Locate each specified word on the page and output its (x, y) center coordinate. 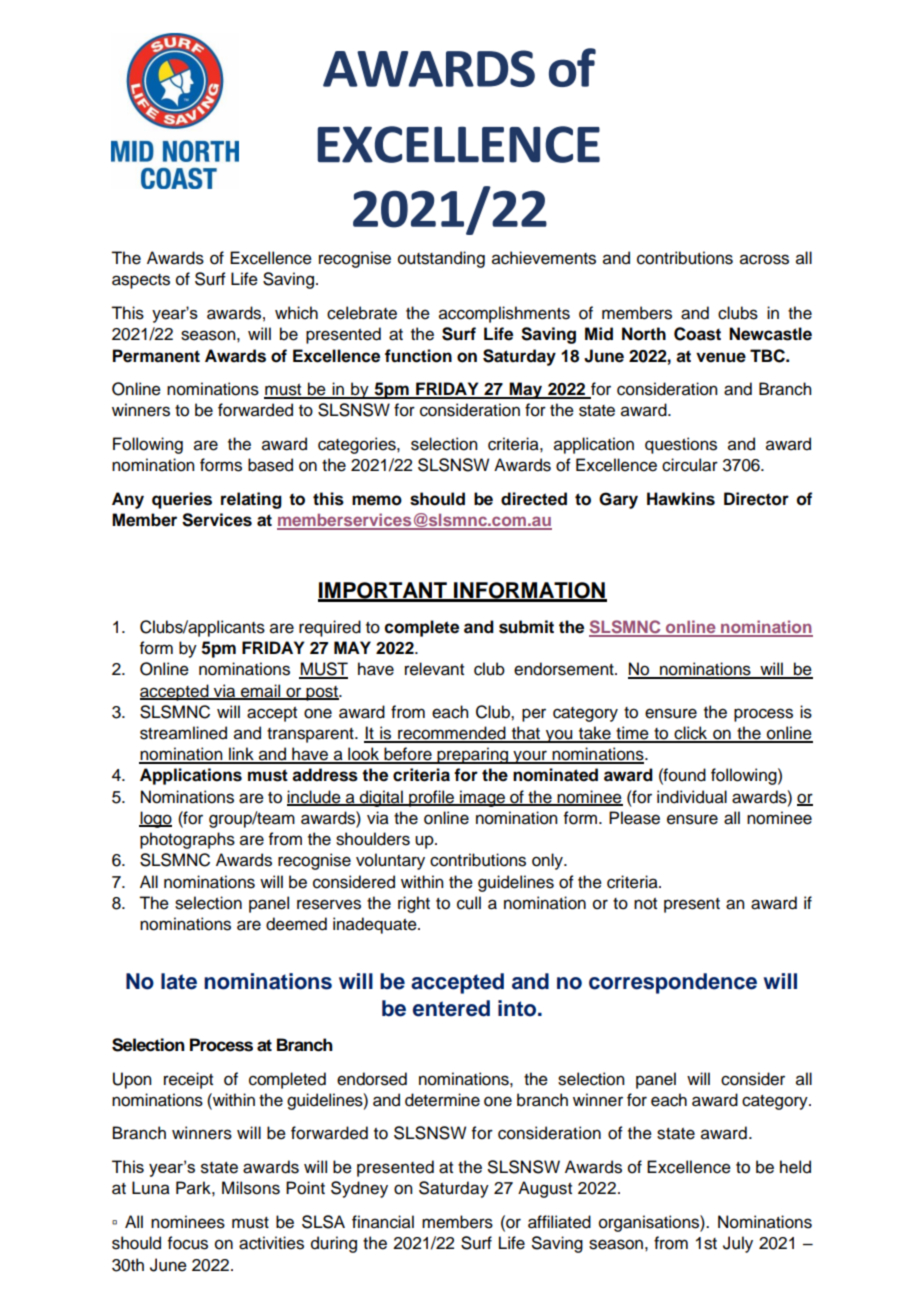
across (764, 259)
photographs (187, 840)
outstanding (441, 259)
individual (692, 797)
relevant (434, 669)
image (483, 798)
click (691, 734)
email (261, 691)
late (179, 981)
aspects (141, 281)
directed (534, 499)
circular (690, 465)
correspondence (673, 983)
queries (182, 500)
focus (188, 1243)
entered (451, 1008)
